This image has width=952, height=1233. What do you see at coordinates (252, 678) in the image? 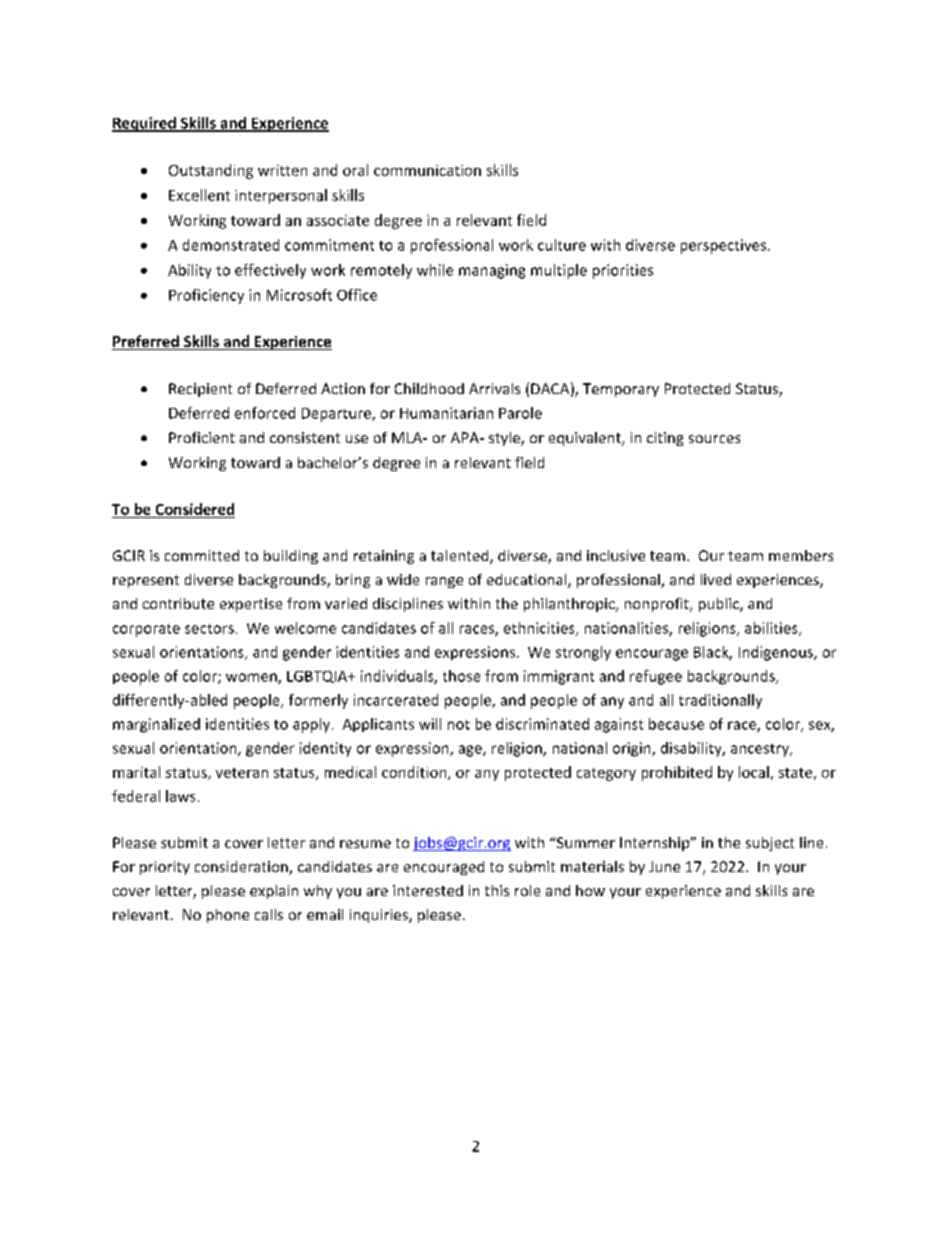
I see `women` at bounding box center [252, 678].
